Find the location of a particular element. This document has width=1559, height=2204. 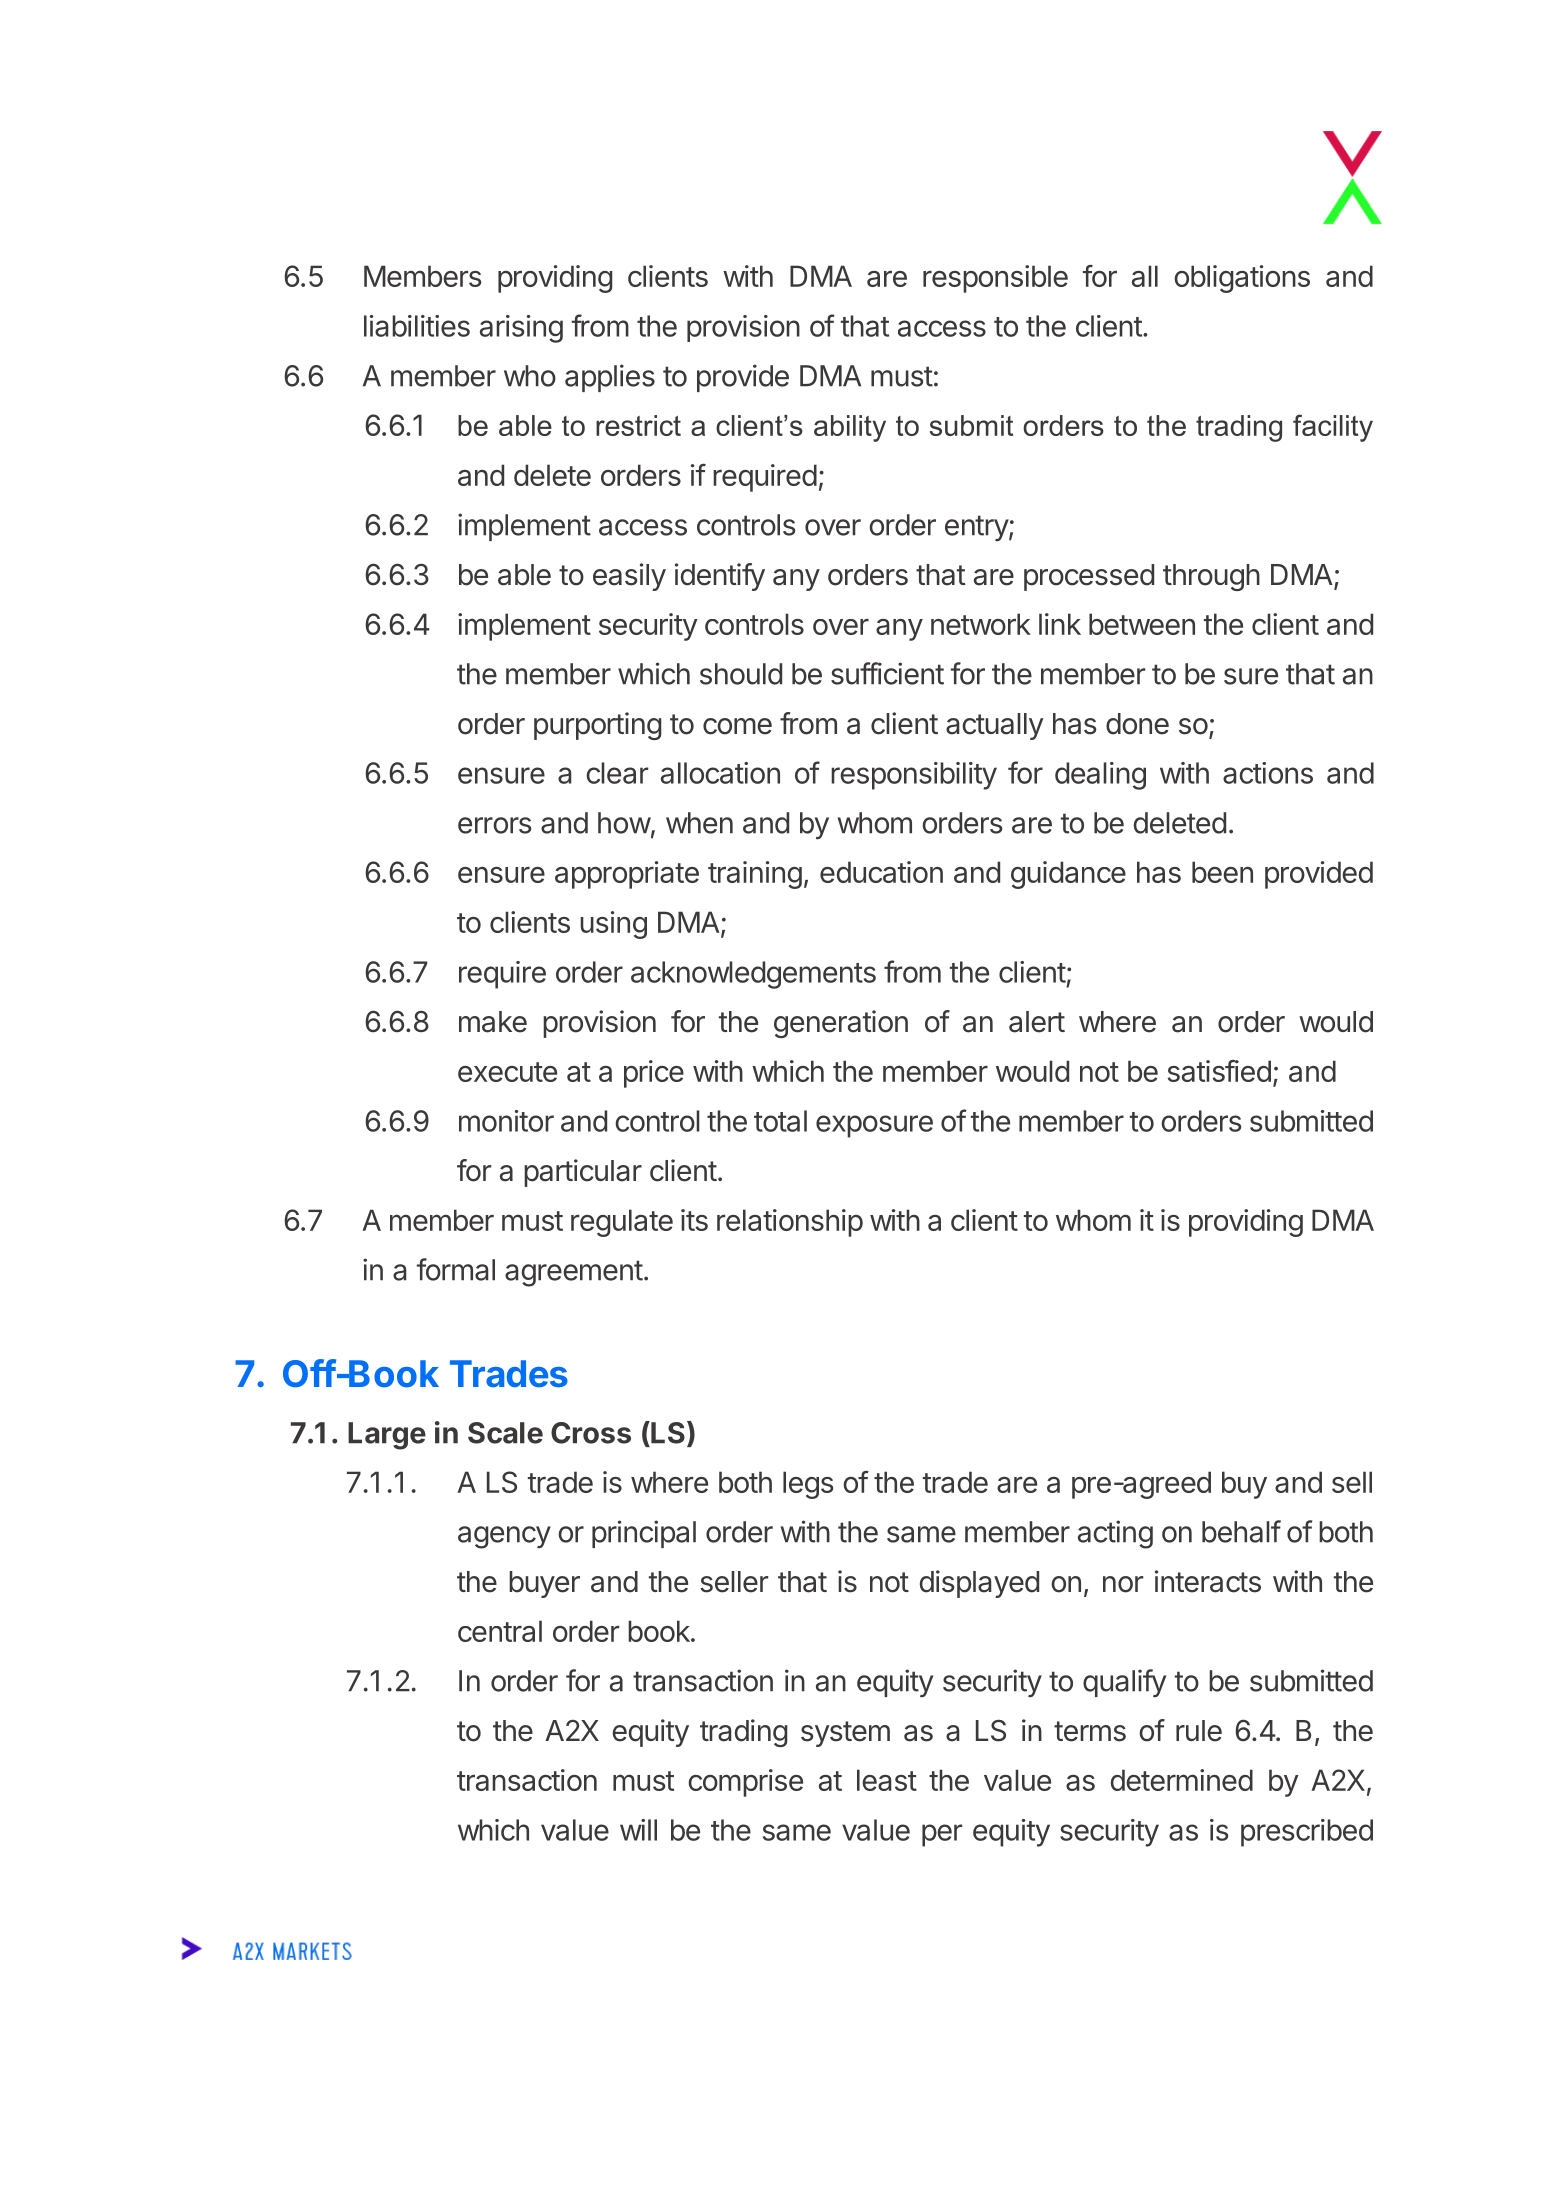

ability is located at coordinates (850, 428).
